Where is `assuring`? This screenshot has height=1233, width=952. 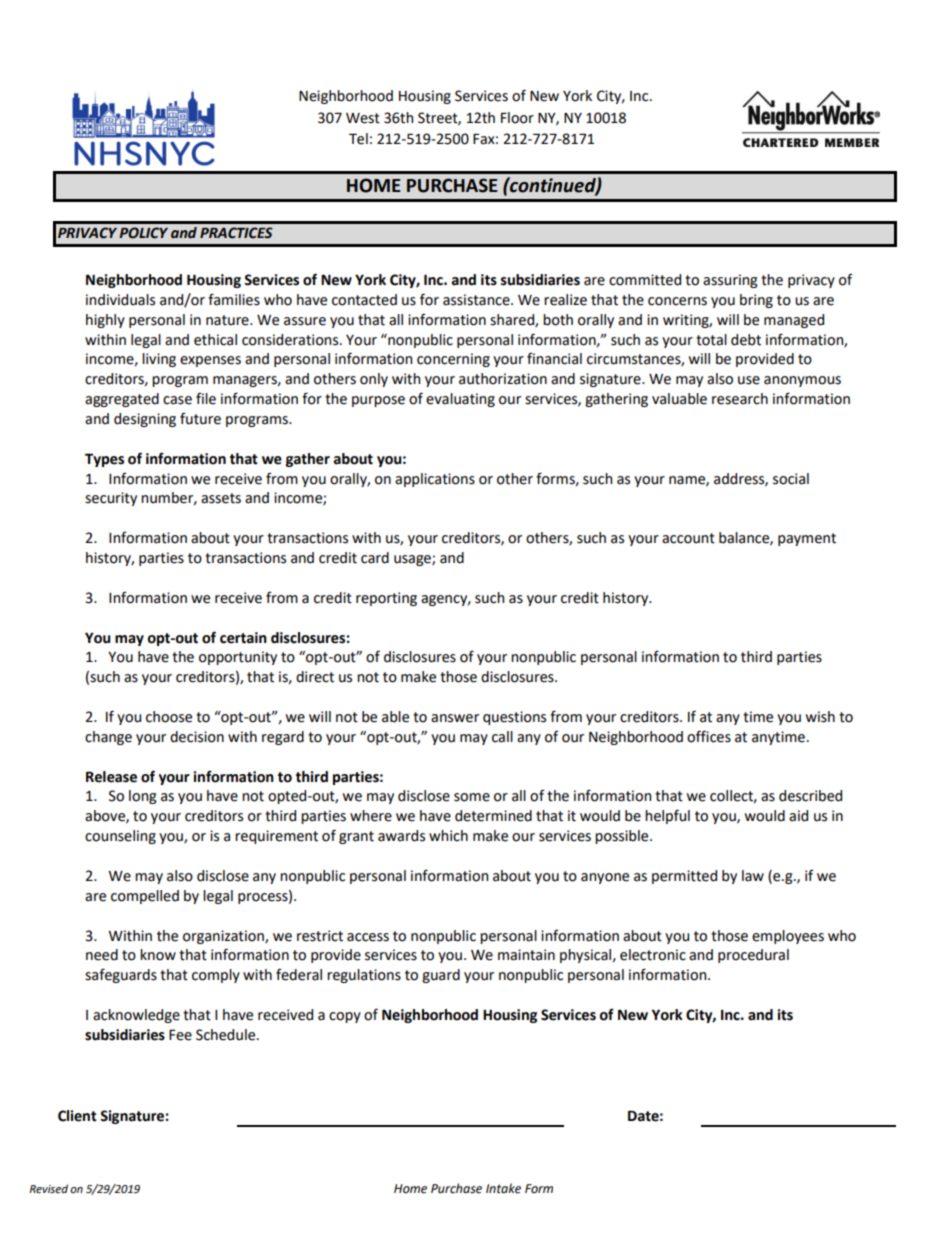 assuring is located at coordinates (730, 281).
